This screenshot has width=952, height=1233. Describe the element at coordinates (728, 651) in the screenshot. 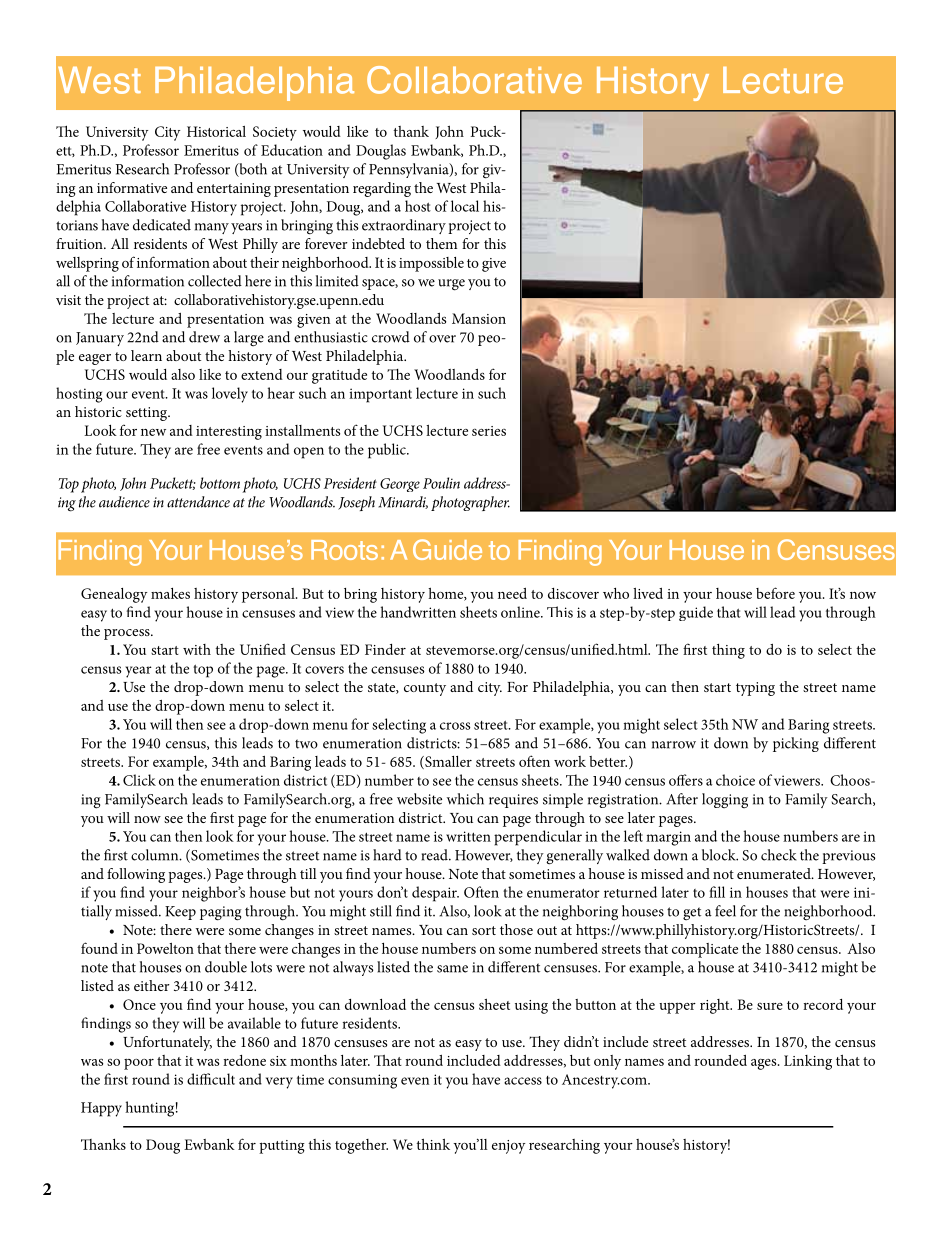

I see `thing` at that location.
